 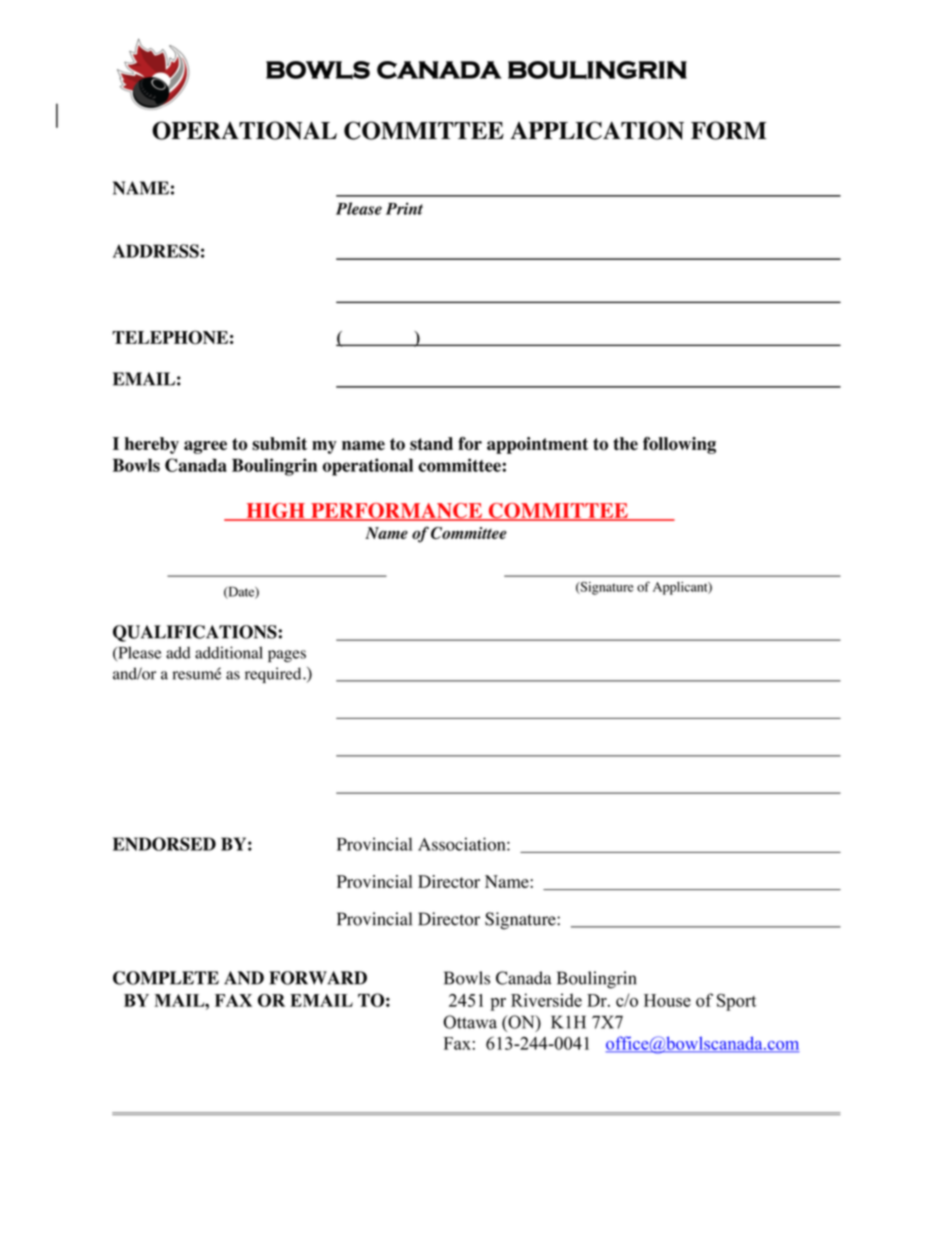 I want to click on HIGH, so click(x=275, y=512).
